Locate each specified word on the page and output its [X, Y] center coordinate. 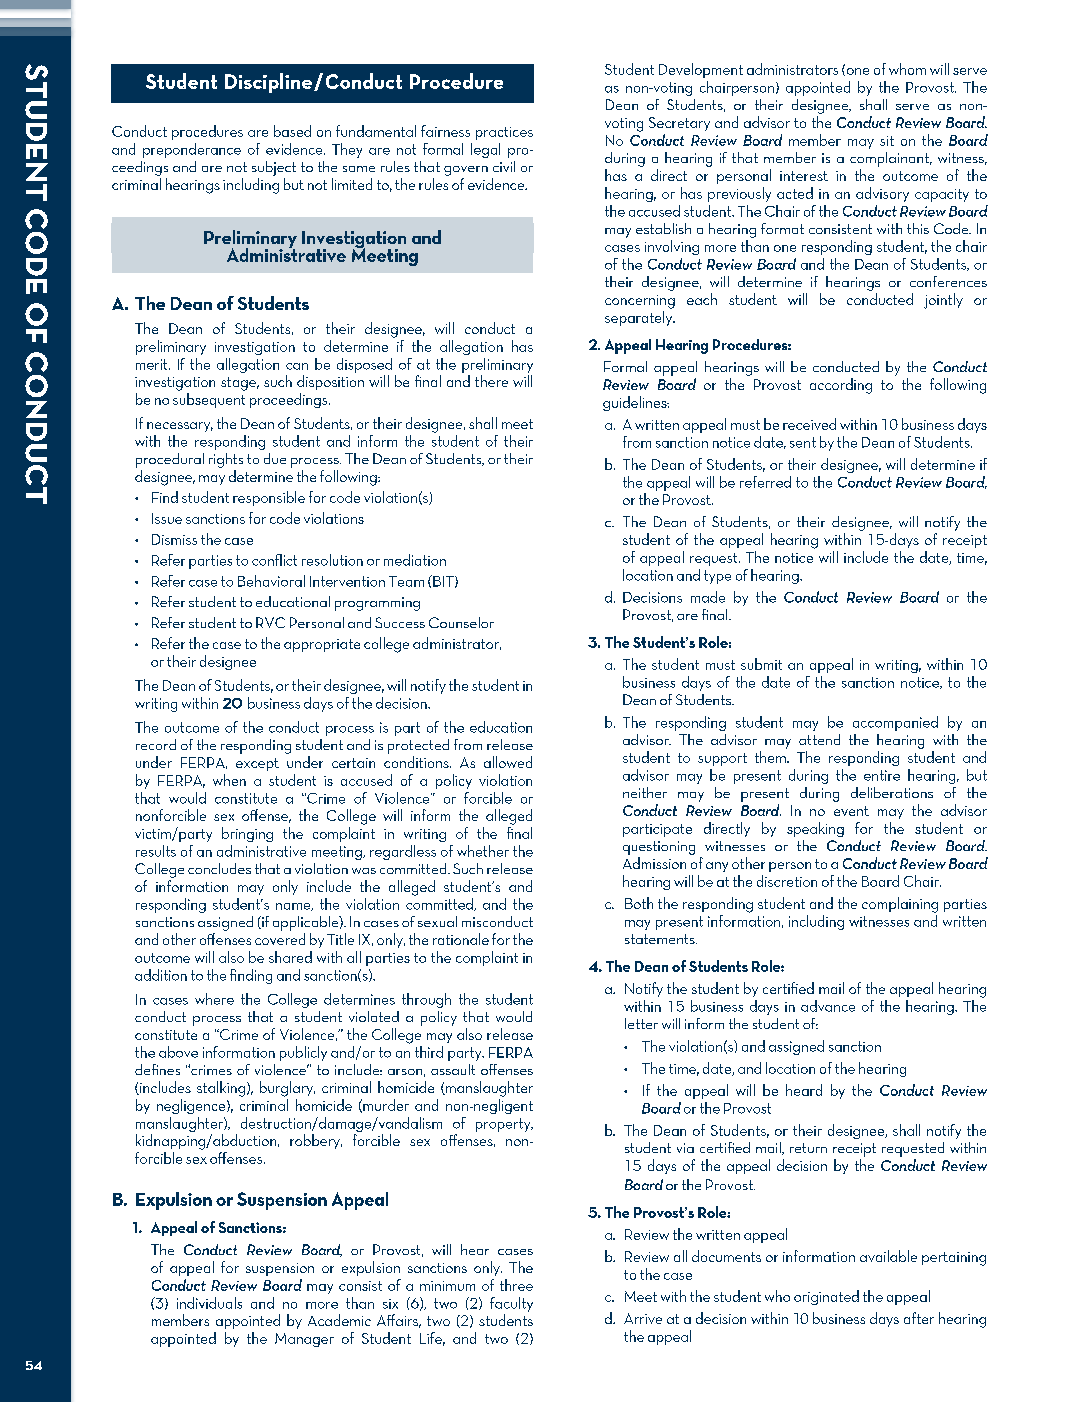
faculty [511, 1304]
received [809, 424]
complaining [900, 905]
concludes [219, 868]
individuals [209, 1303]
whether [483, 851]
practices [504, 133]
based [292, 131]
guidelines [636, 403]
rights [226, 460]
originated [826, 1297]
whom [907, 69]
